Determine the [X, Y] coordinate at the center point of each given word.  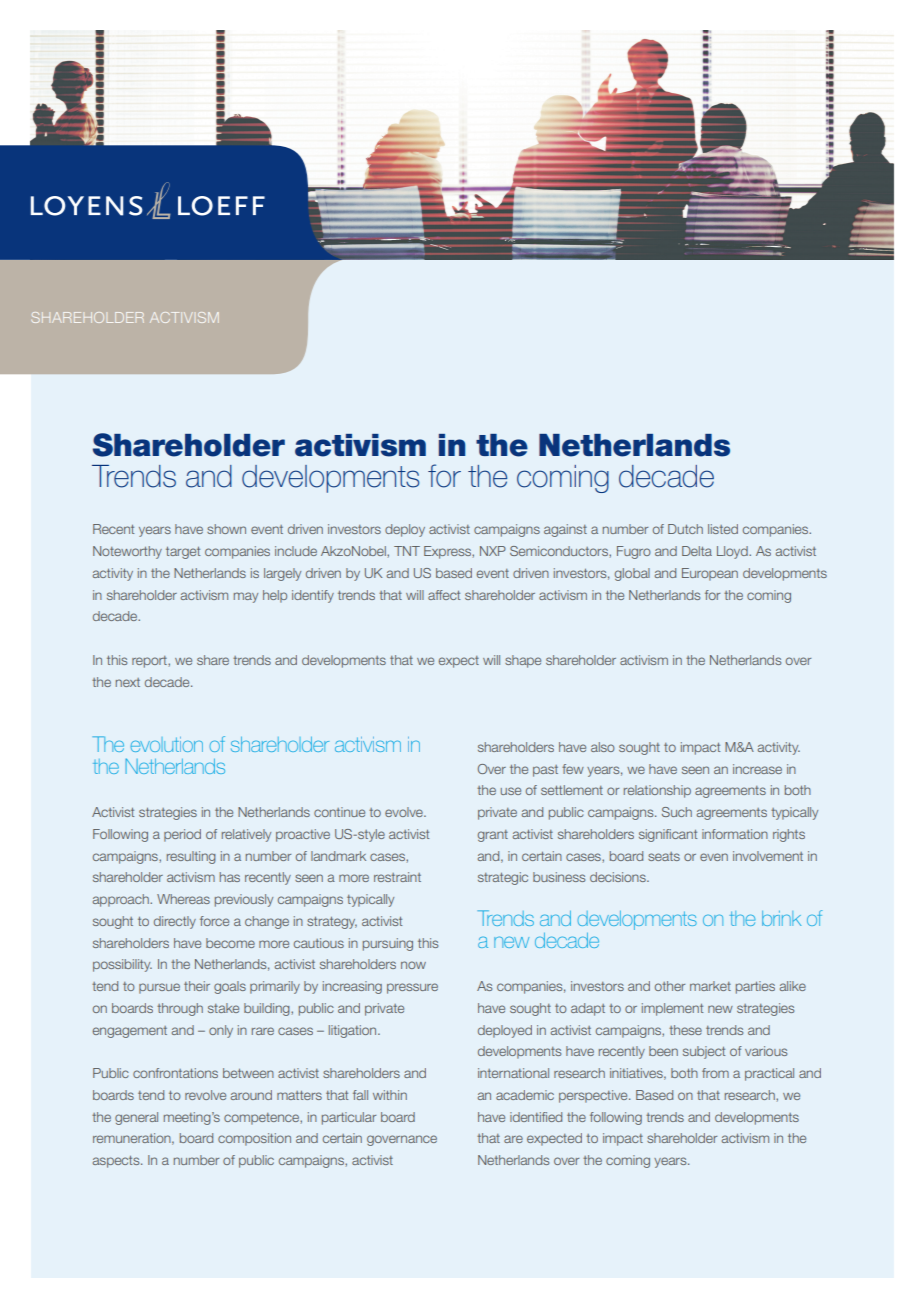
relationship [657, 791]
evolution [167, 744]
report [150, 662]
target [183, 553]
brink [781, 918]
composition [254, 1139]
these [685, 1030]
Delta [697, 551]
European [710, 574]
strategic [503, 878]
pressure [412, 988]
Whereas [183, 899]
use [511, 791]
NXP [493, 551]
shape [523, 661]
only [221, 1031]
